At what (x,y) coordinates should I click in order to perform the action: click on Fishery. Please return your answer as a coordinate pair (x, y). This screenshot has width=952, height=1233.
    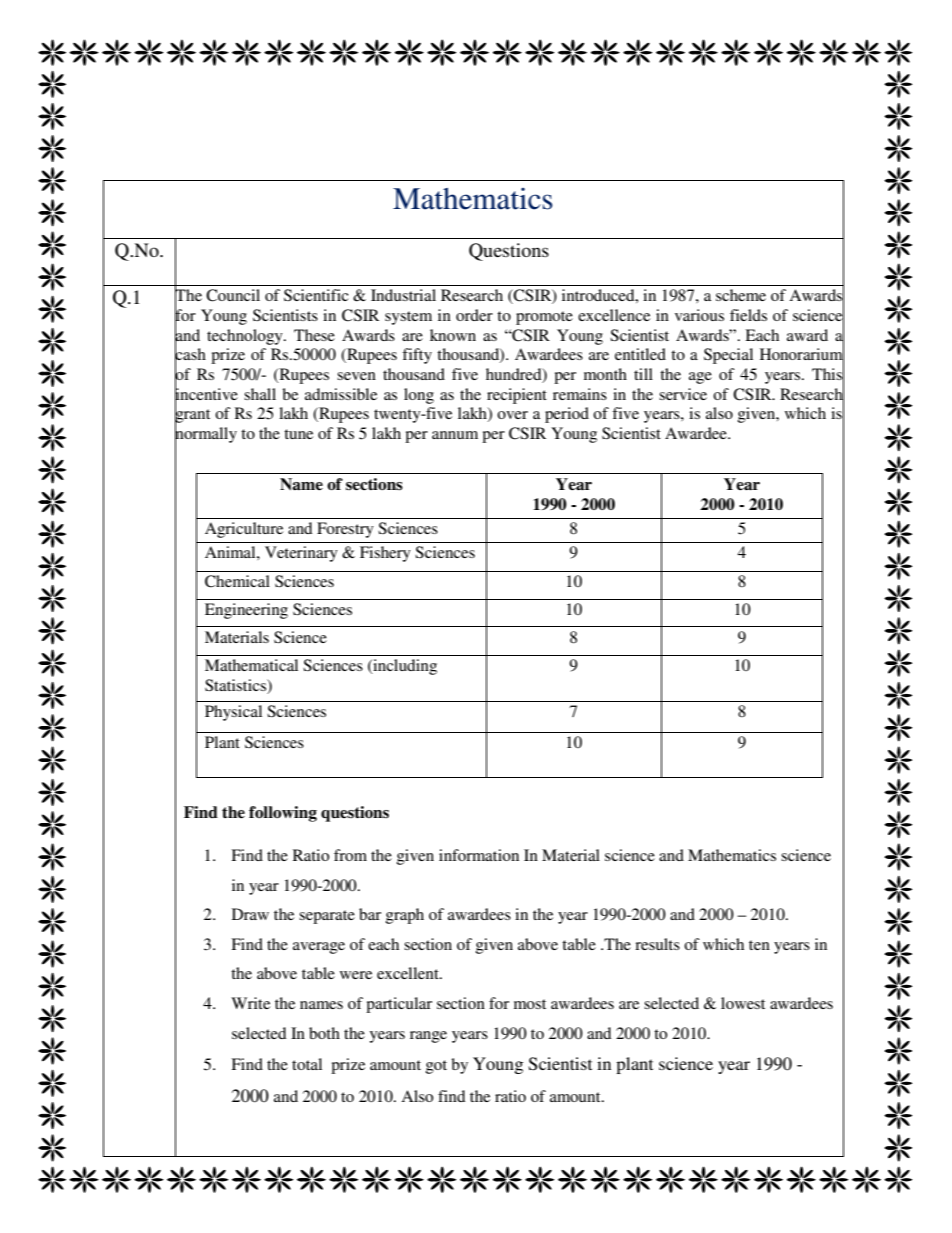
    Looking at the image, I should click on (385, 554).
